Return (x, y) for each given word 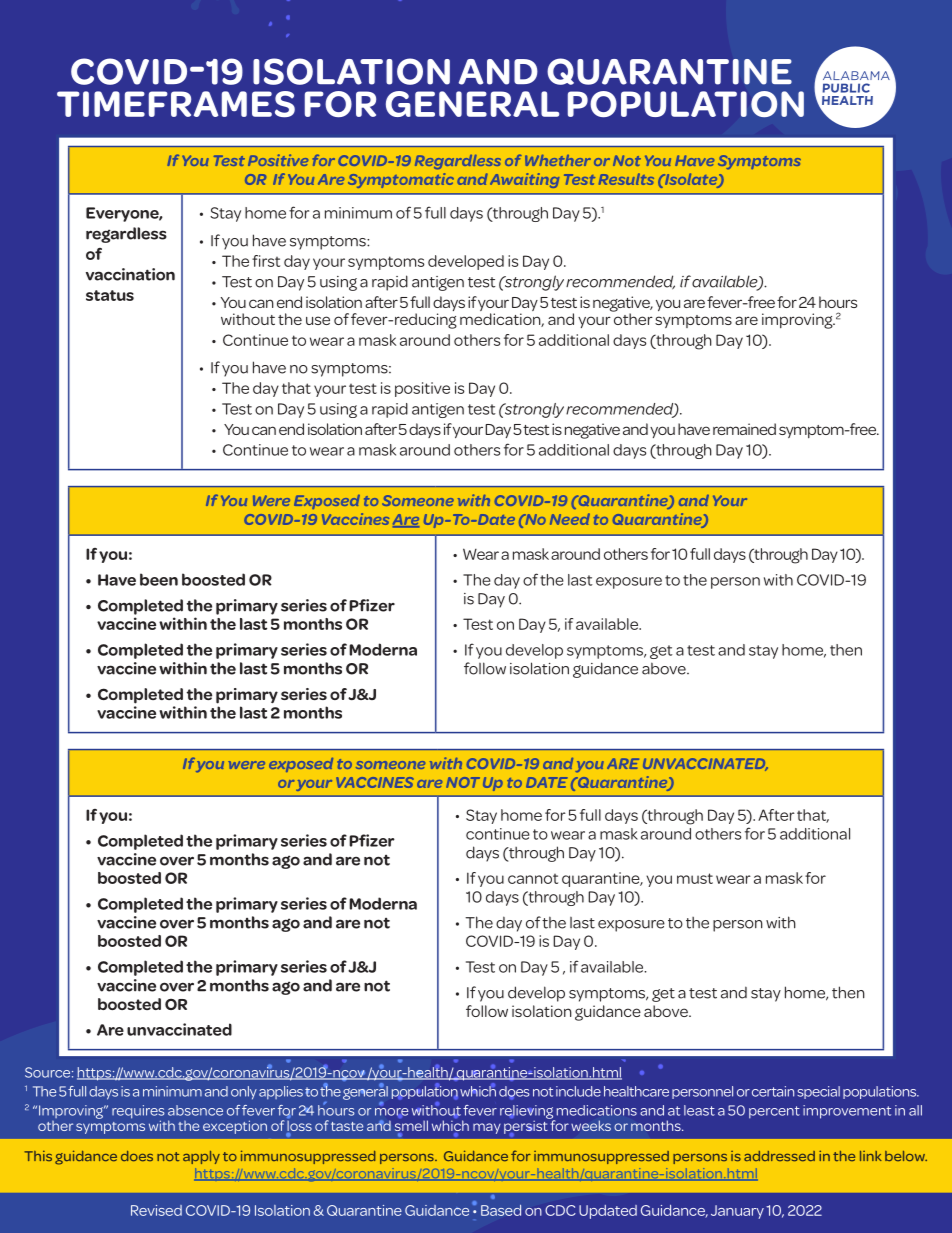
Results (626, 179)
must (695, 878)
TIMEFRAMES (176, 104)
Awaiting (524, 180)
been (159, 579)
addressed (779, 1156)
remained (744, 429)
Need (570, 519)
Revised (156, 1210)
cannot (533, 879)
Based (501, 1210)
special (818, 1092)
